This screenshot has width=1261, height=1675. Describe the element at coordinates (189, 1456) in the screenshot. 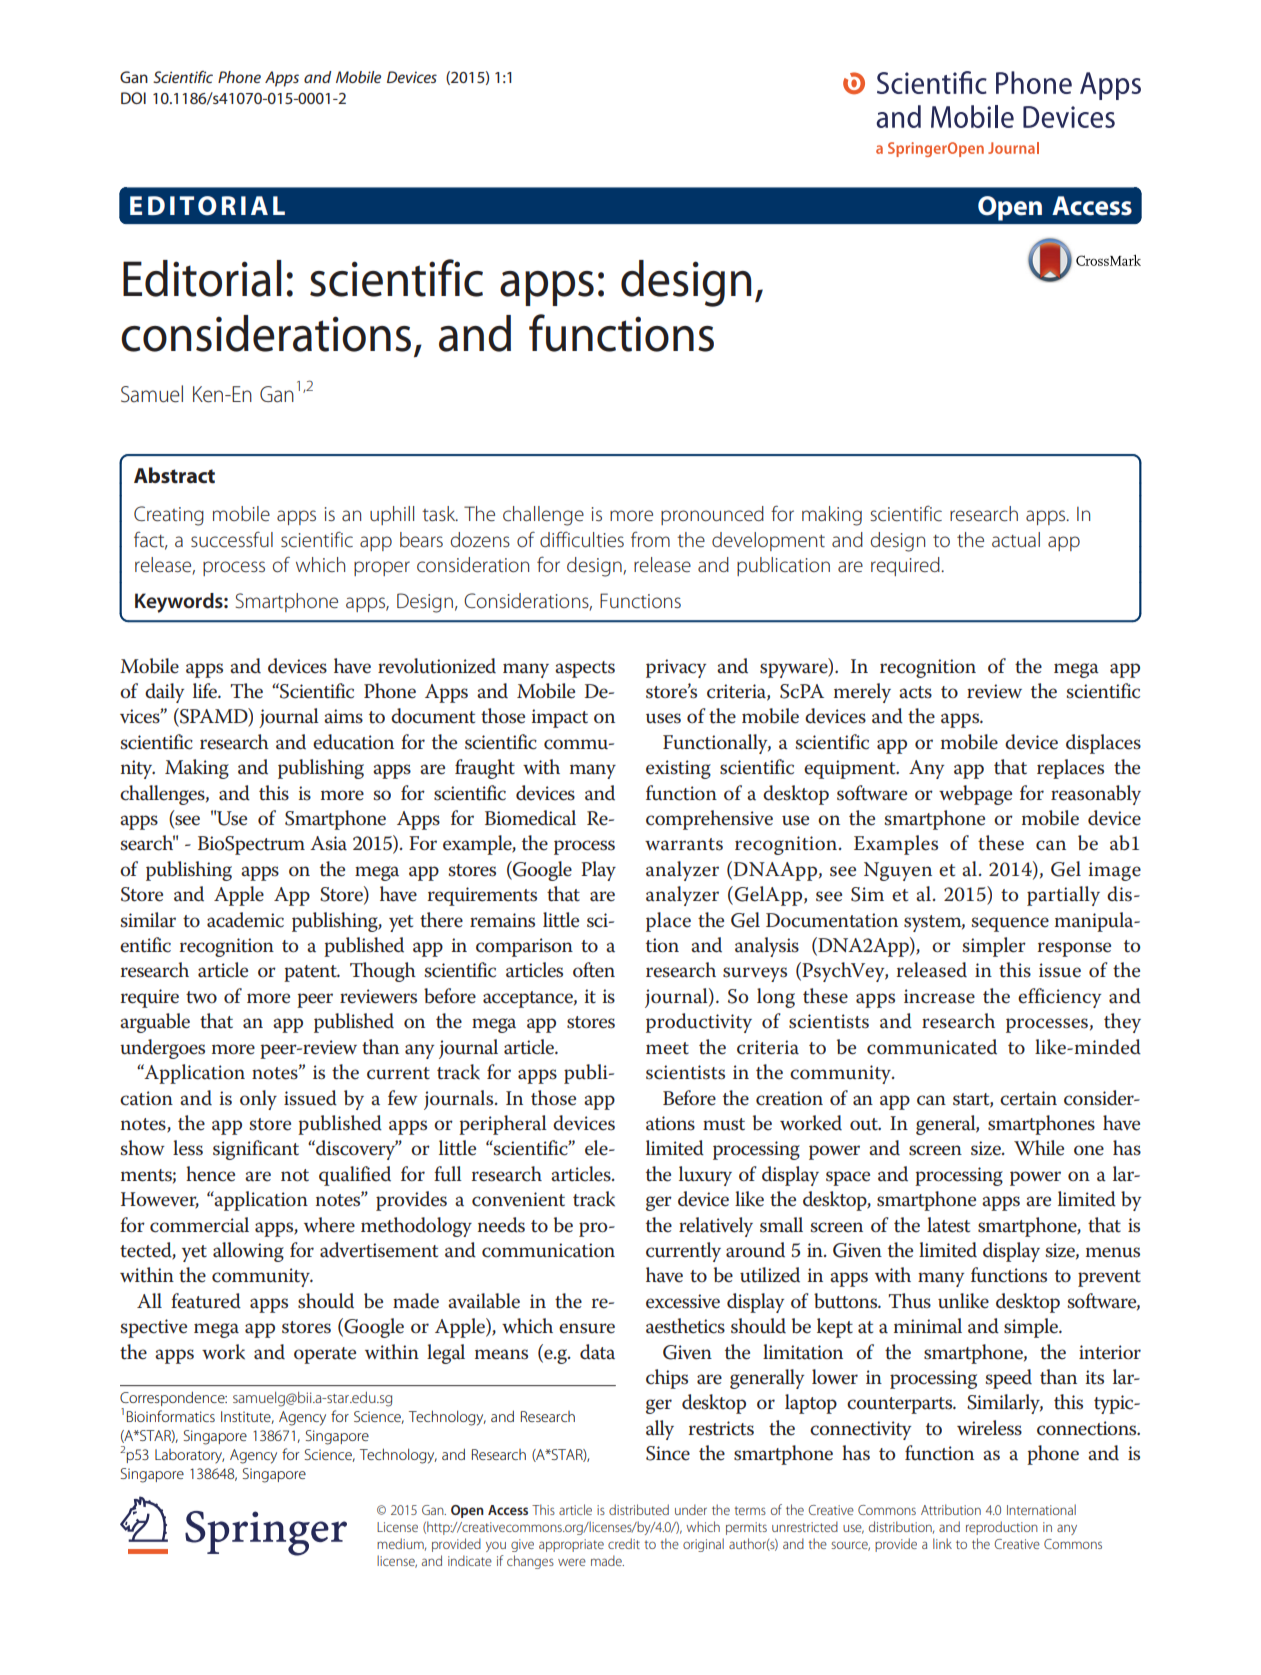

I see `Laboratory` at that location.
